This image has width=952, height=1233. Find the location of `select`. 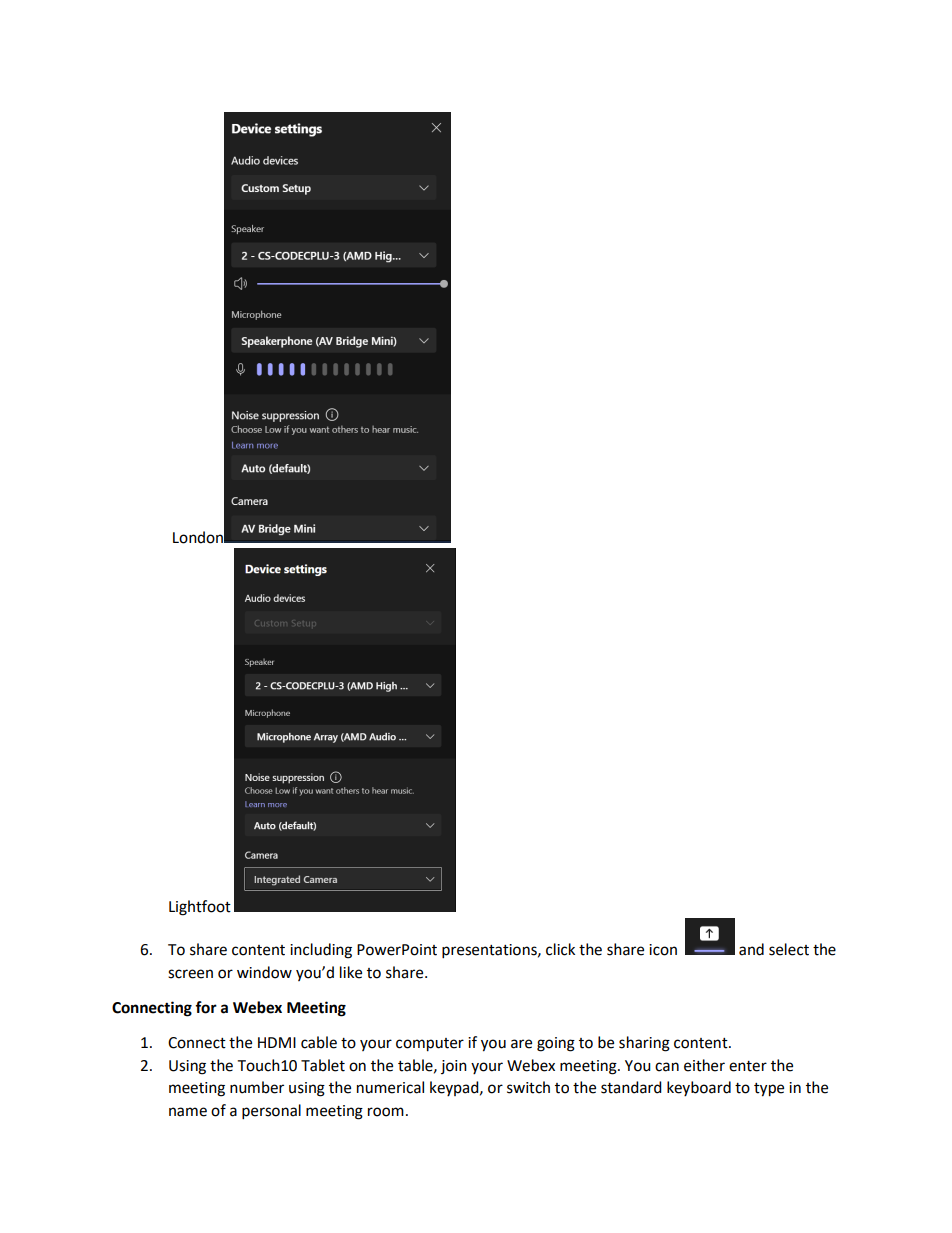

select is located at coordinates (789, 949).
